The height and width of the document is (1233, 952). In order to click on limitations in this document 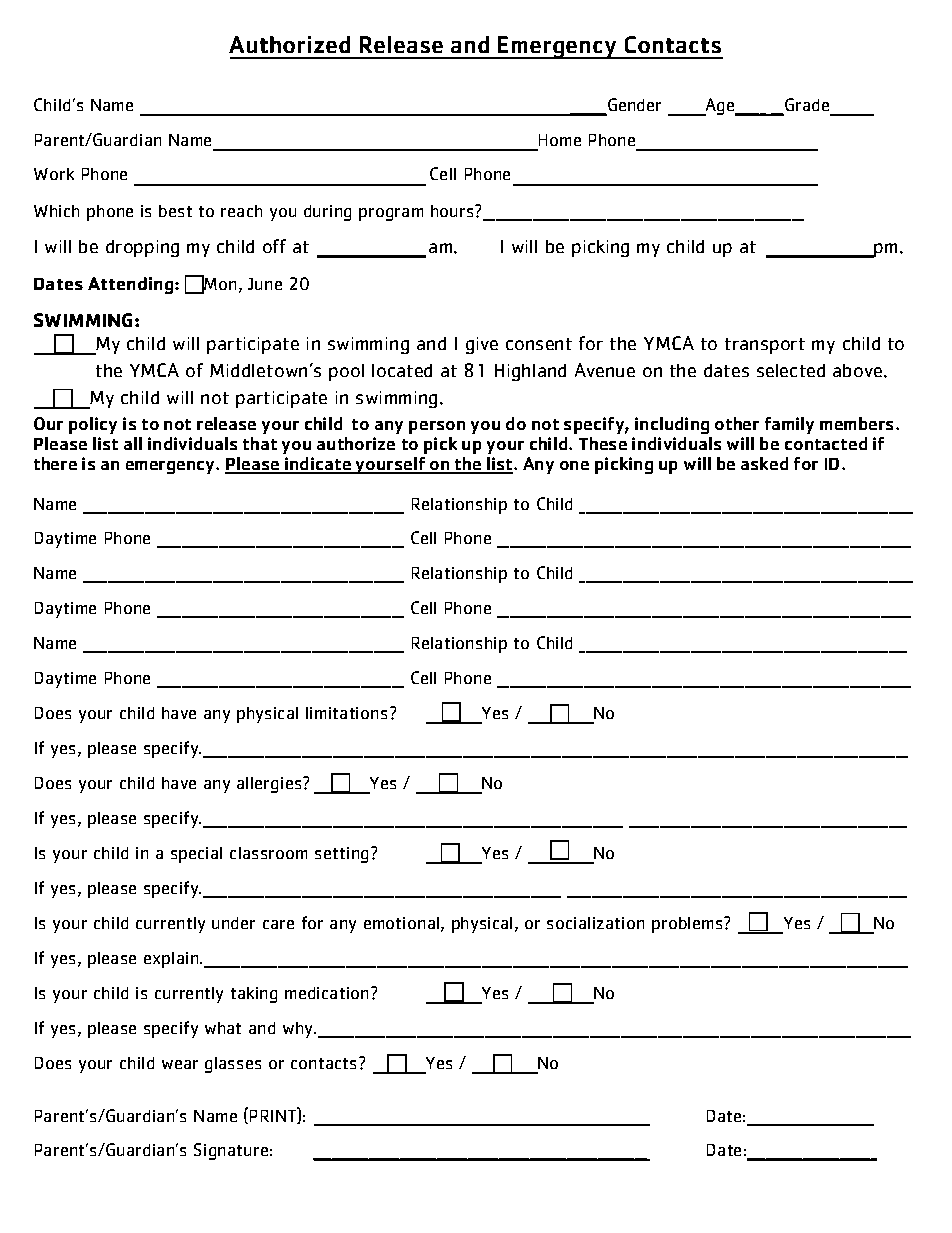, I will do `click(346, 713)`.
